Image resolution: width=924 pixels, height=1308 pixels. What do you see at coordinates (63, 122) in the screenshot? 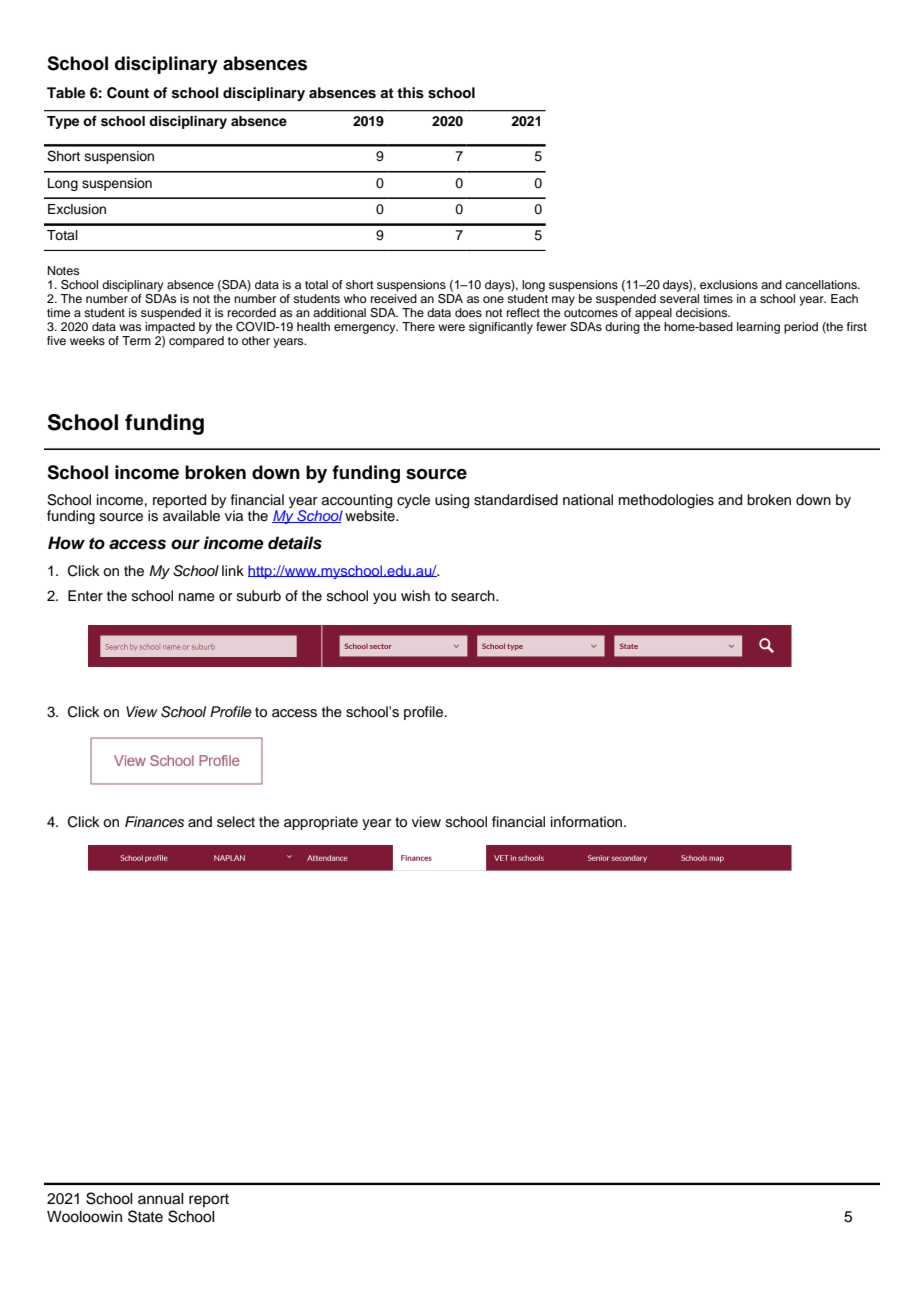
I see `Type` at bounding box center [63, 122].
